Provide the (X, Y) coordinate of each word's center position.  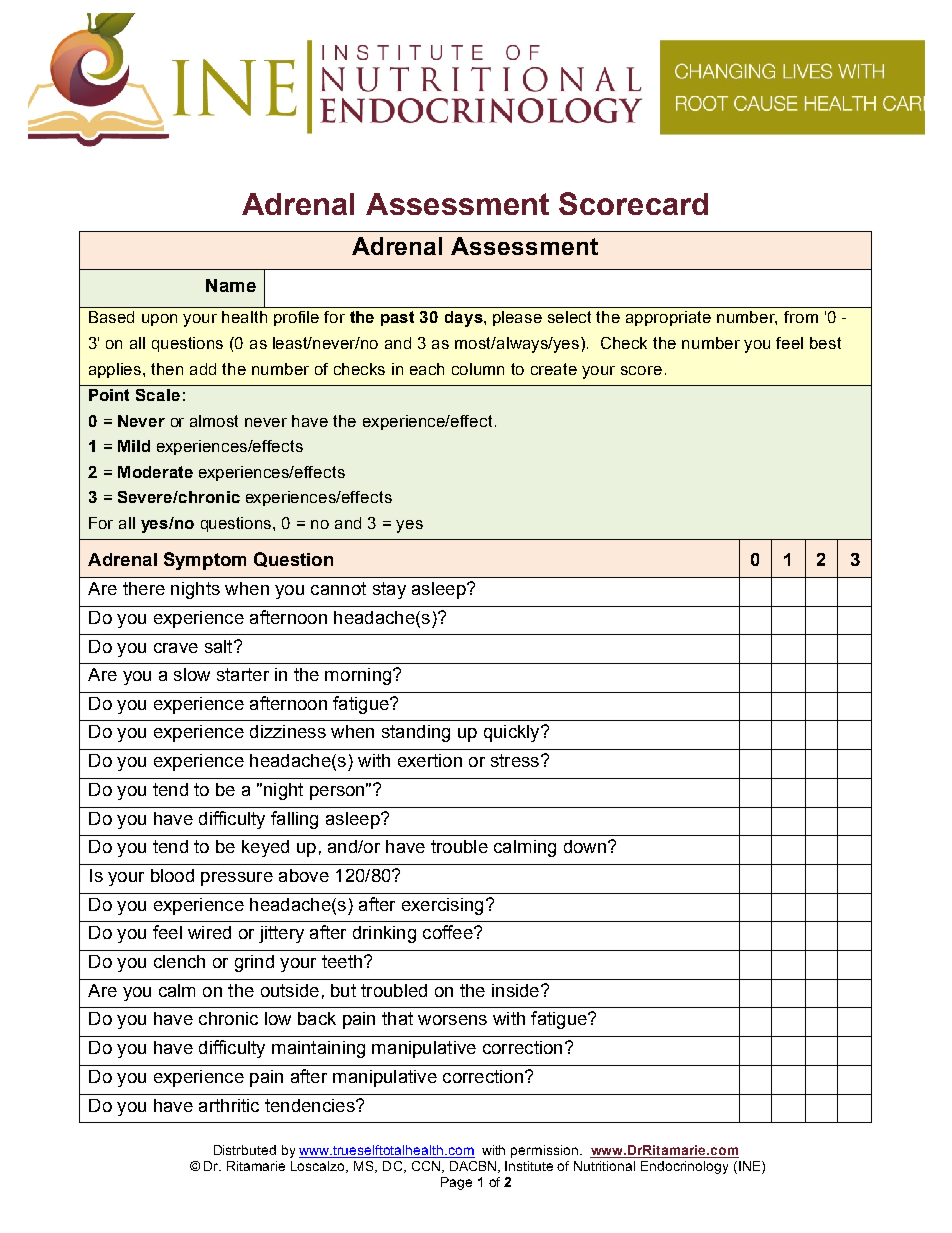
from (801, 317)
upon (159, 320)
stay (389, 590)
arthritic (229, 1105)
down (585, 846)
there (144, 588)
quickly (513, 733)
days (465, 319)
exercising (442, 906)
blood (172, 875)
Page (456, 1183)
